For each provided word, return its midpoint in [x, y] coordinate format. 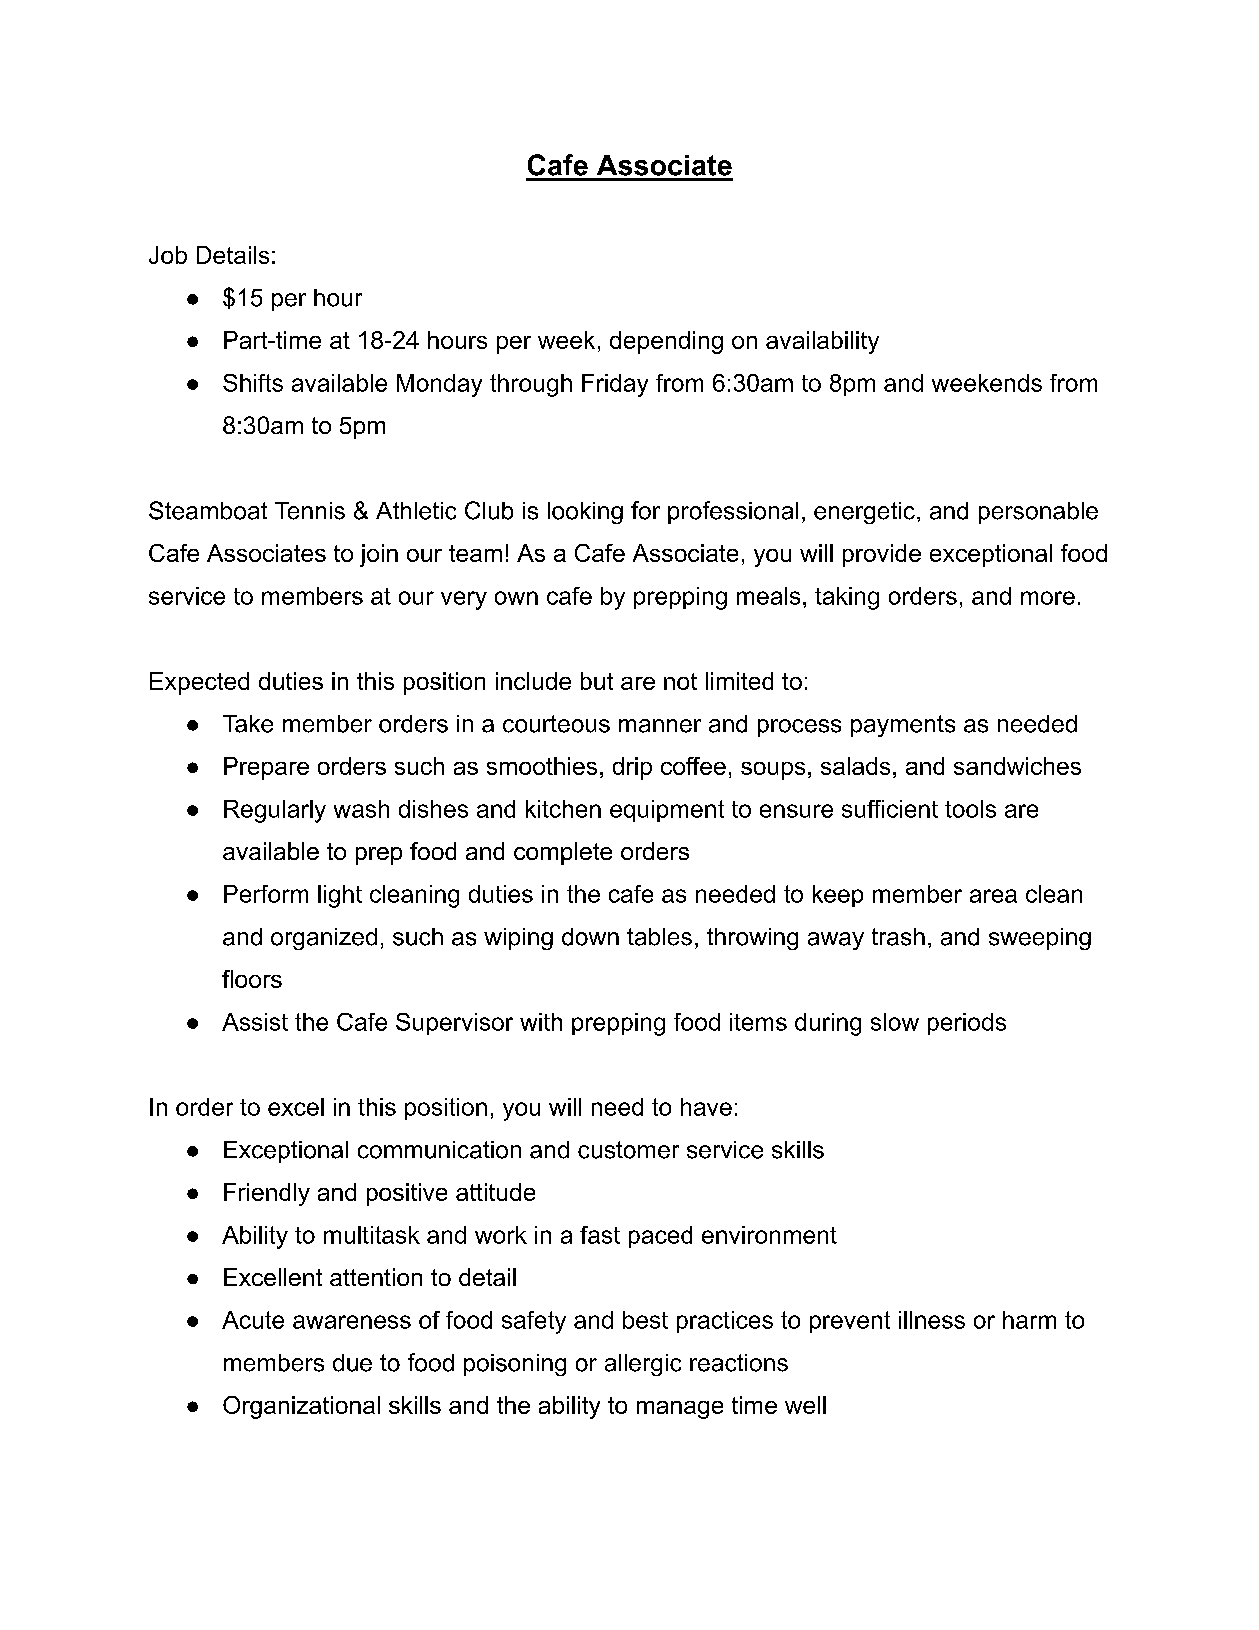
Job [168, 255]
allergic [643, 1365]
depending [666, 342]
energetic [864, 513]
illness [932, 1320]
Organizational [301, 1407]
